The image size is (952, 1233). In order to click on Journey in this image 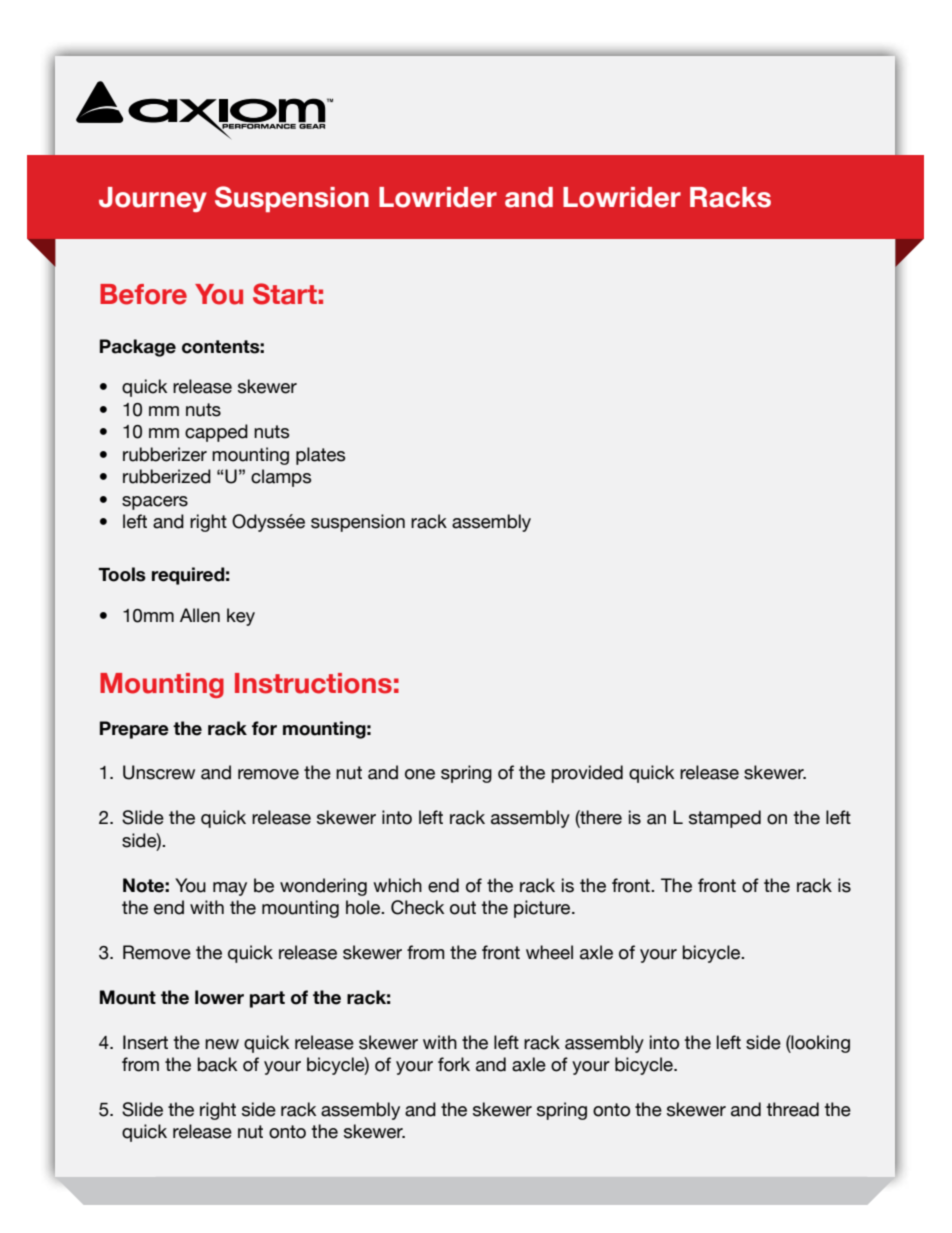, I will do `click(153, 199)`.
